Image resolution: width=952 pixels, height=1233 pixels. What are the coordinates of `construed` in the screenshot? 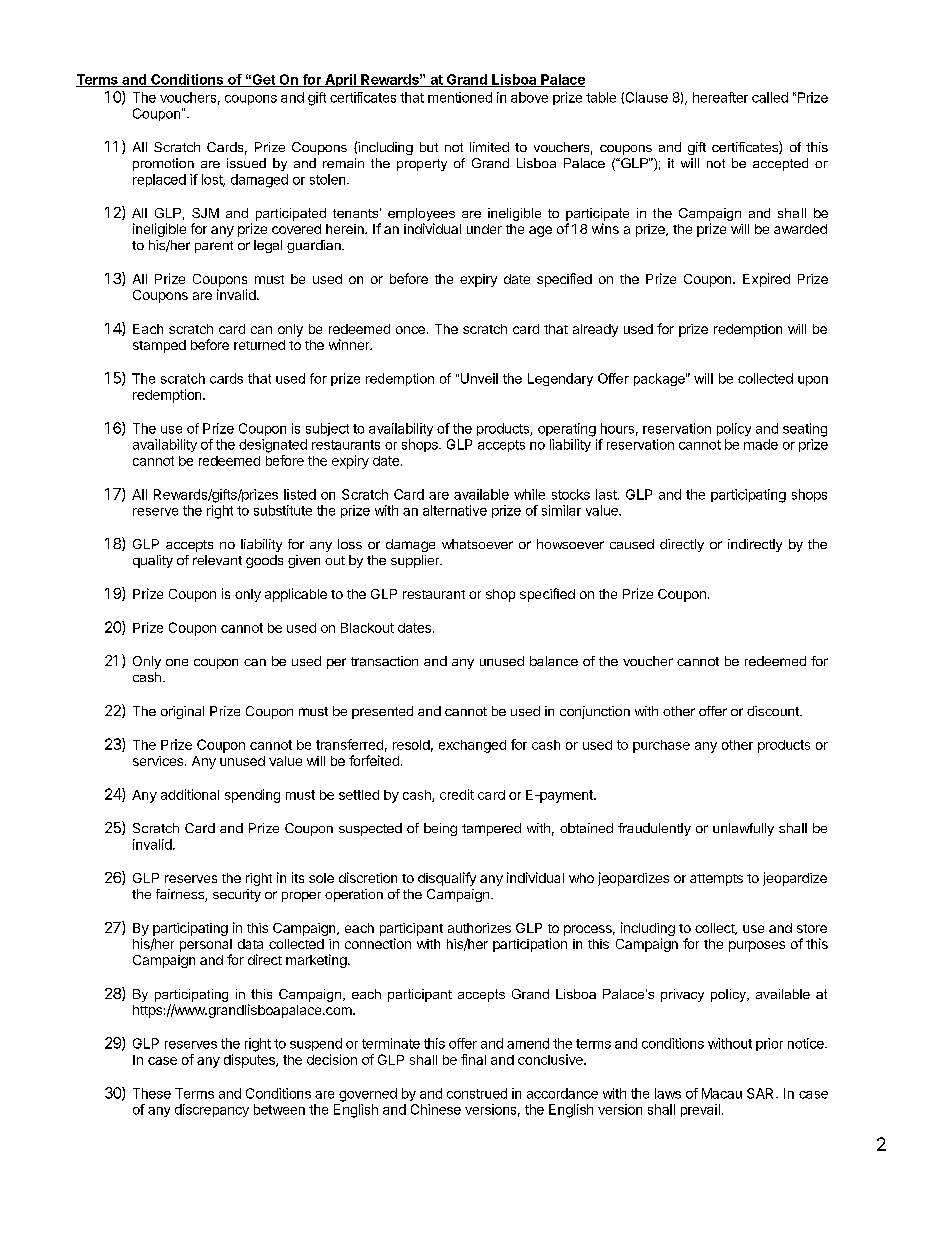 It's located at (477, 1093).
